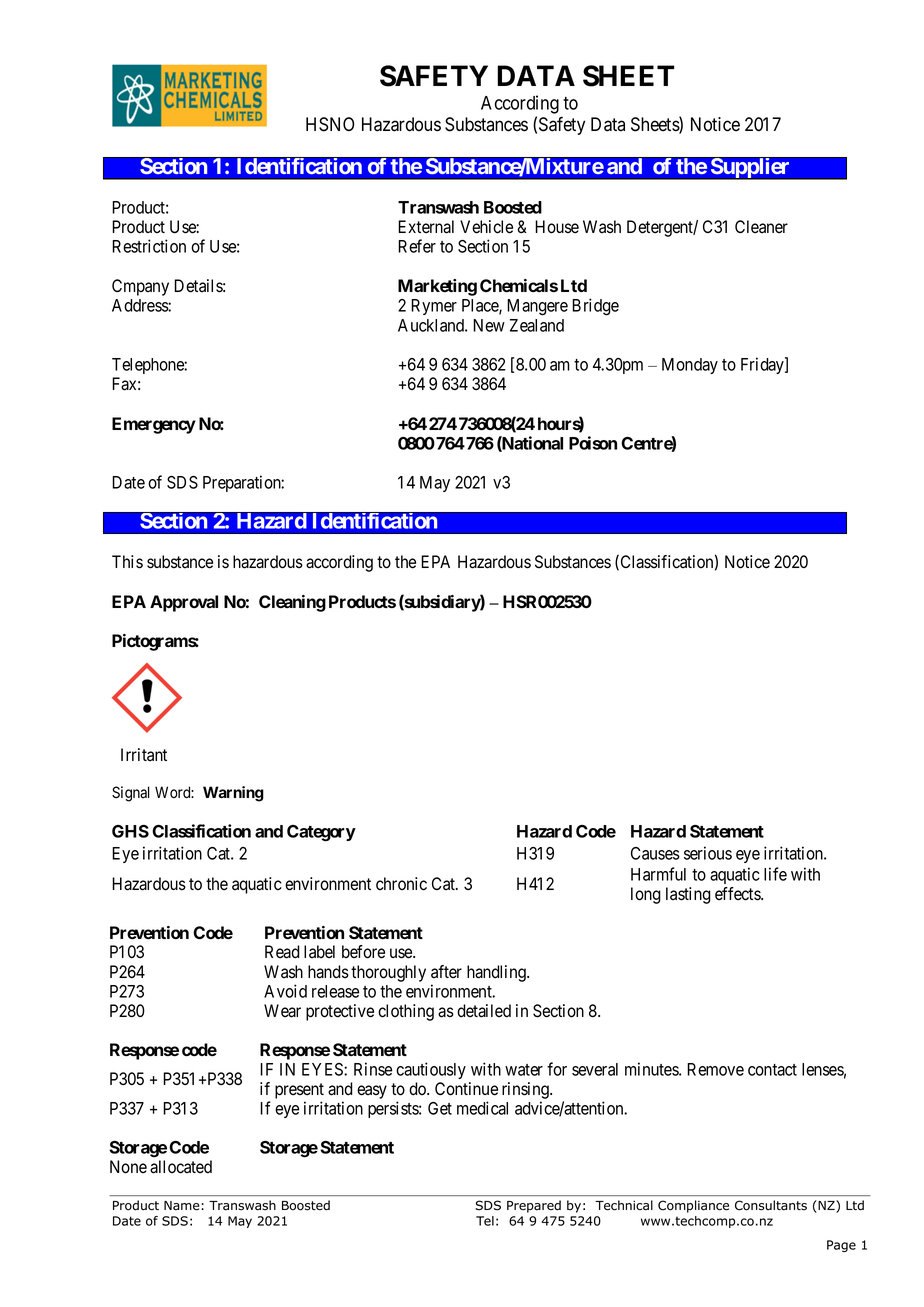 The height and width of the screenshot is (1307, 924). What do you see at coordinates (149, 246) in the screenshot?
I see `Restriction` at bounding box center [149, 246].
